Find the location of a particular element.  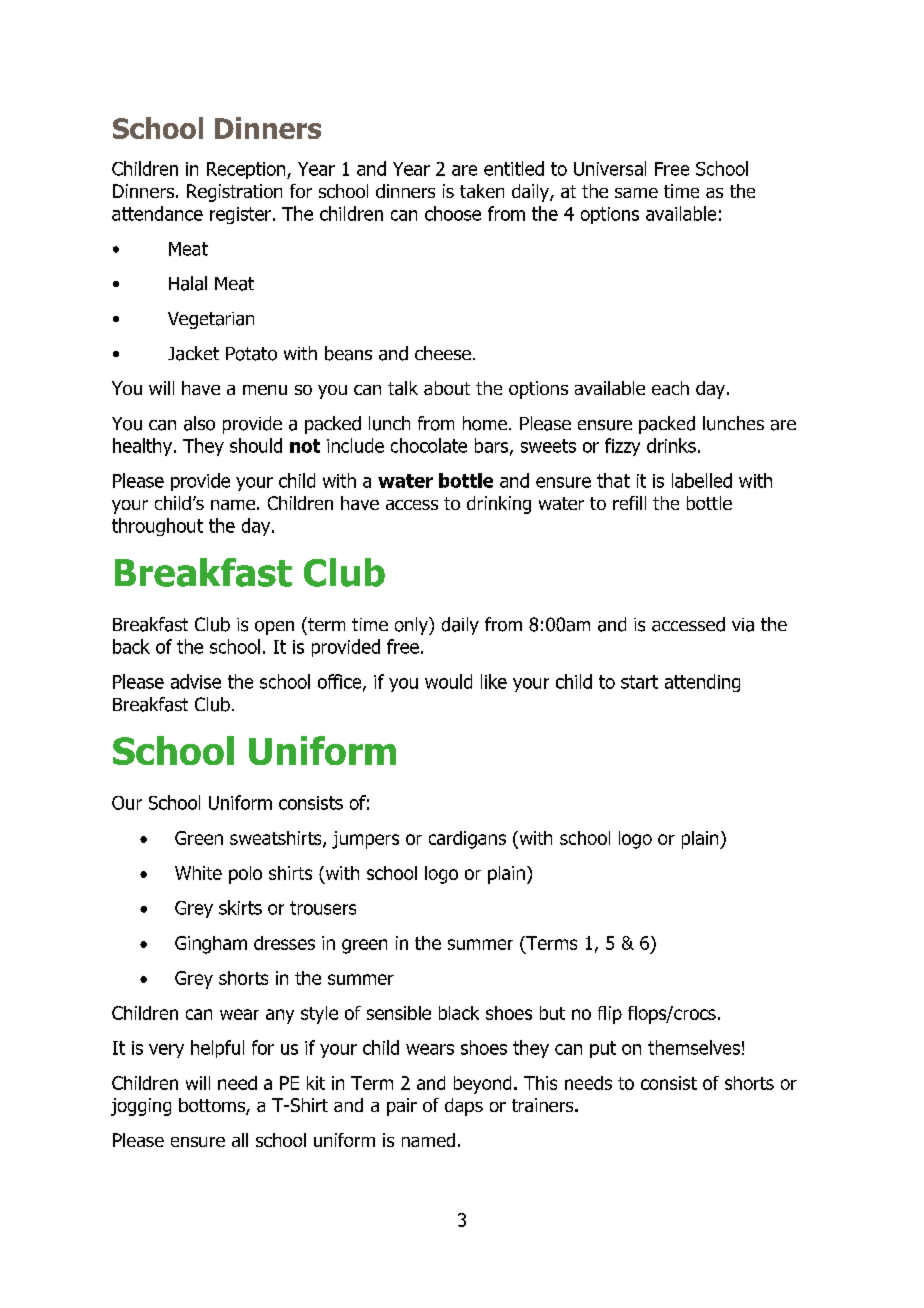

advise is located at coordinates (196, 681).
